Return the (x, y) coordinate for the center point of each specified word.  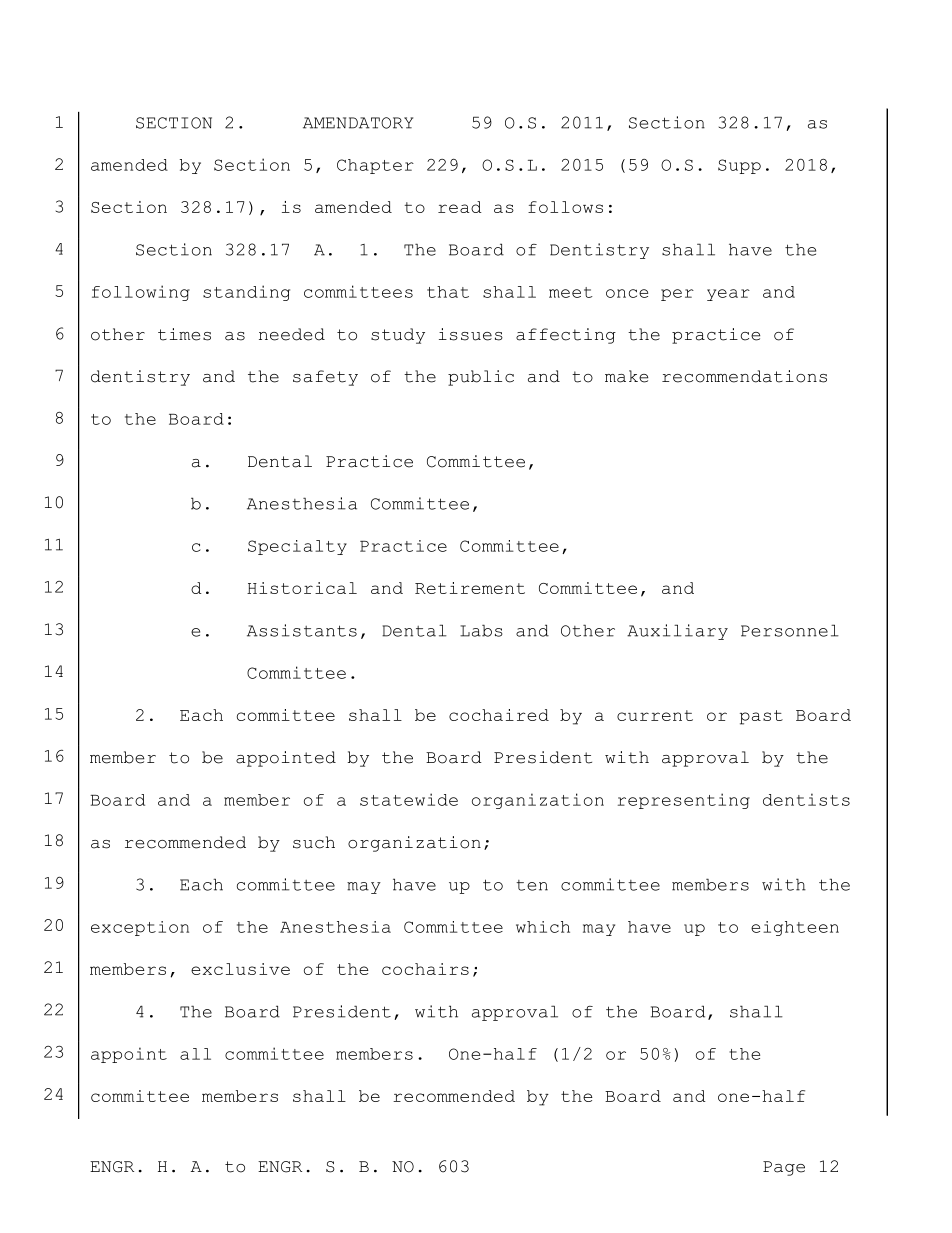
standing (246, 293)
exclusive (240, 969)
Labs (481, 630)
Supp (739, 166)
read (460, 207)
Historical (302, 588)
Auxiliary (677, 632)
